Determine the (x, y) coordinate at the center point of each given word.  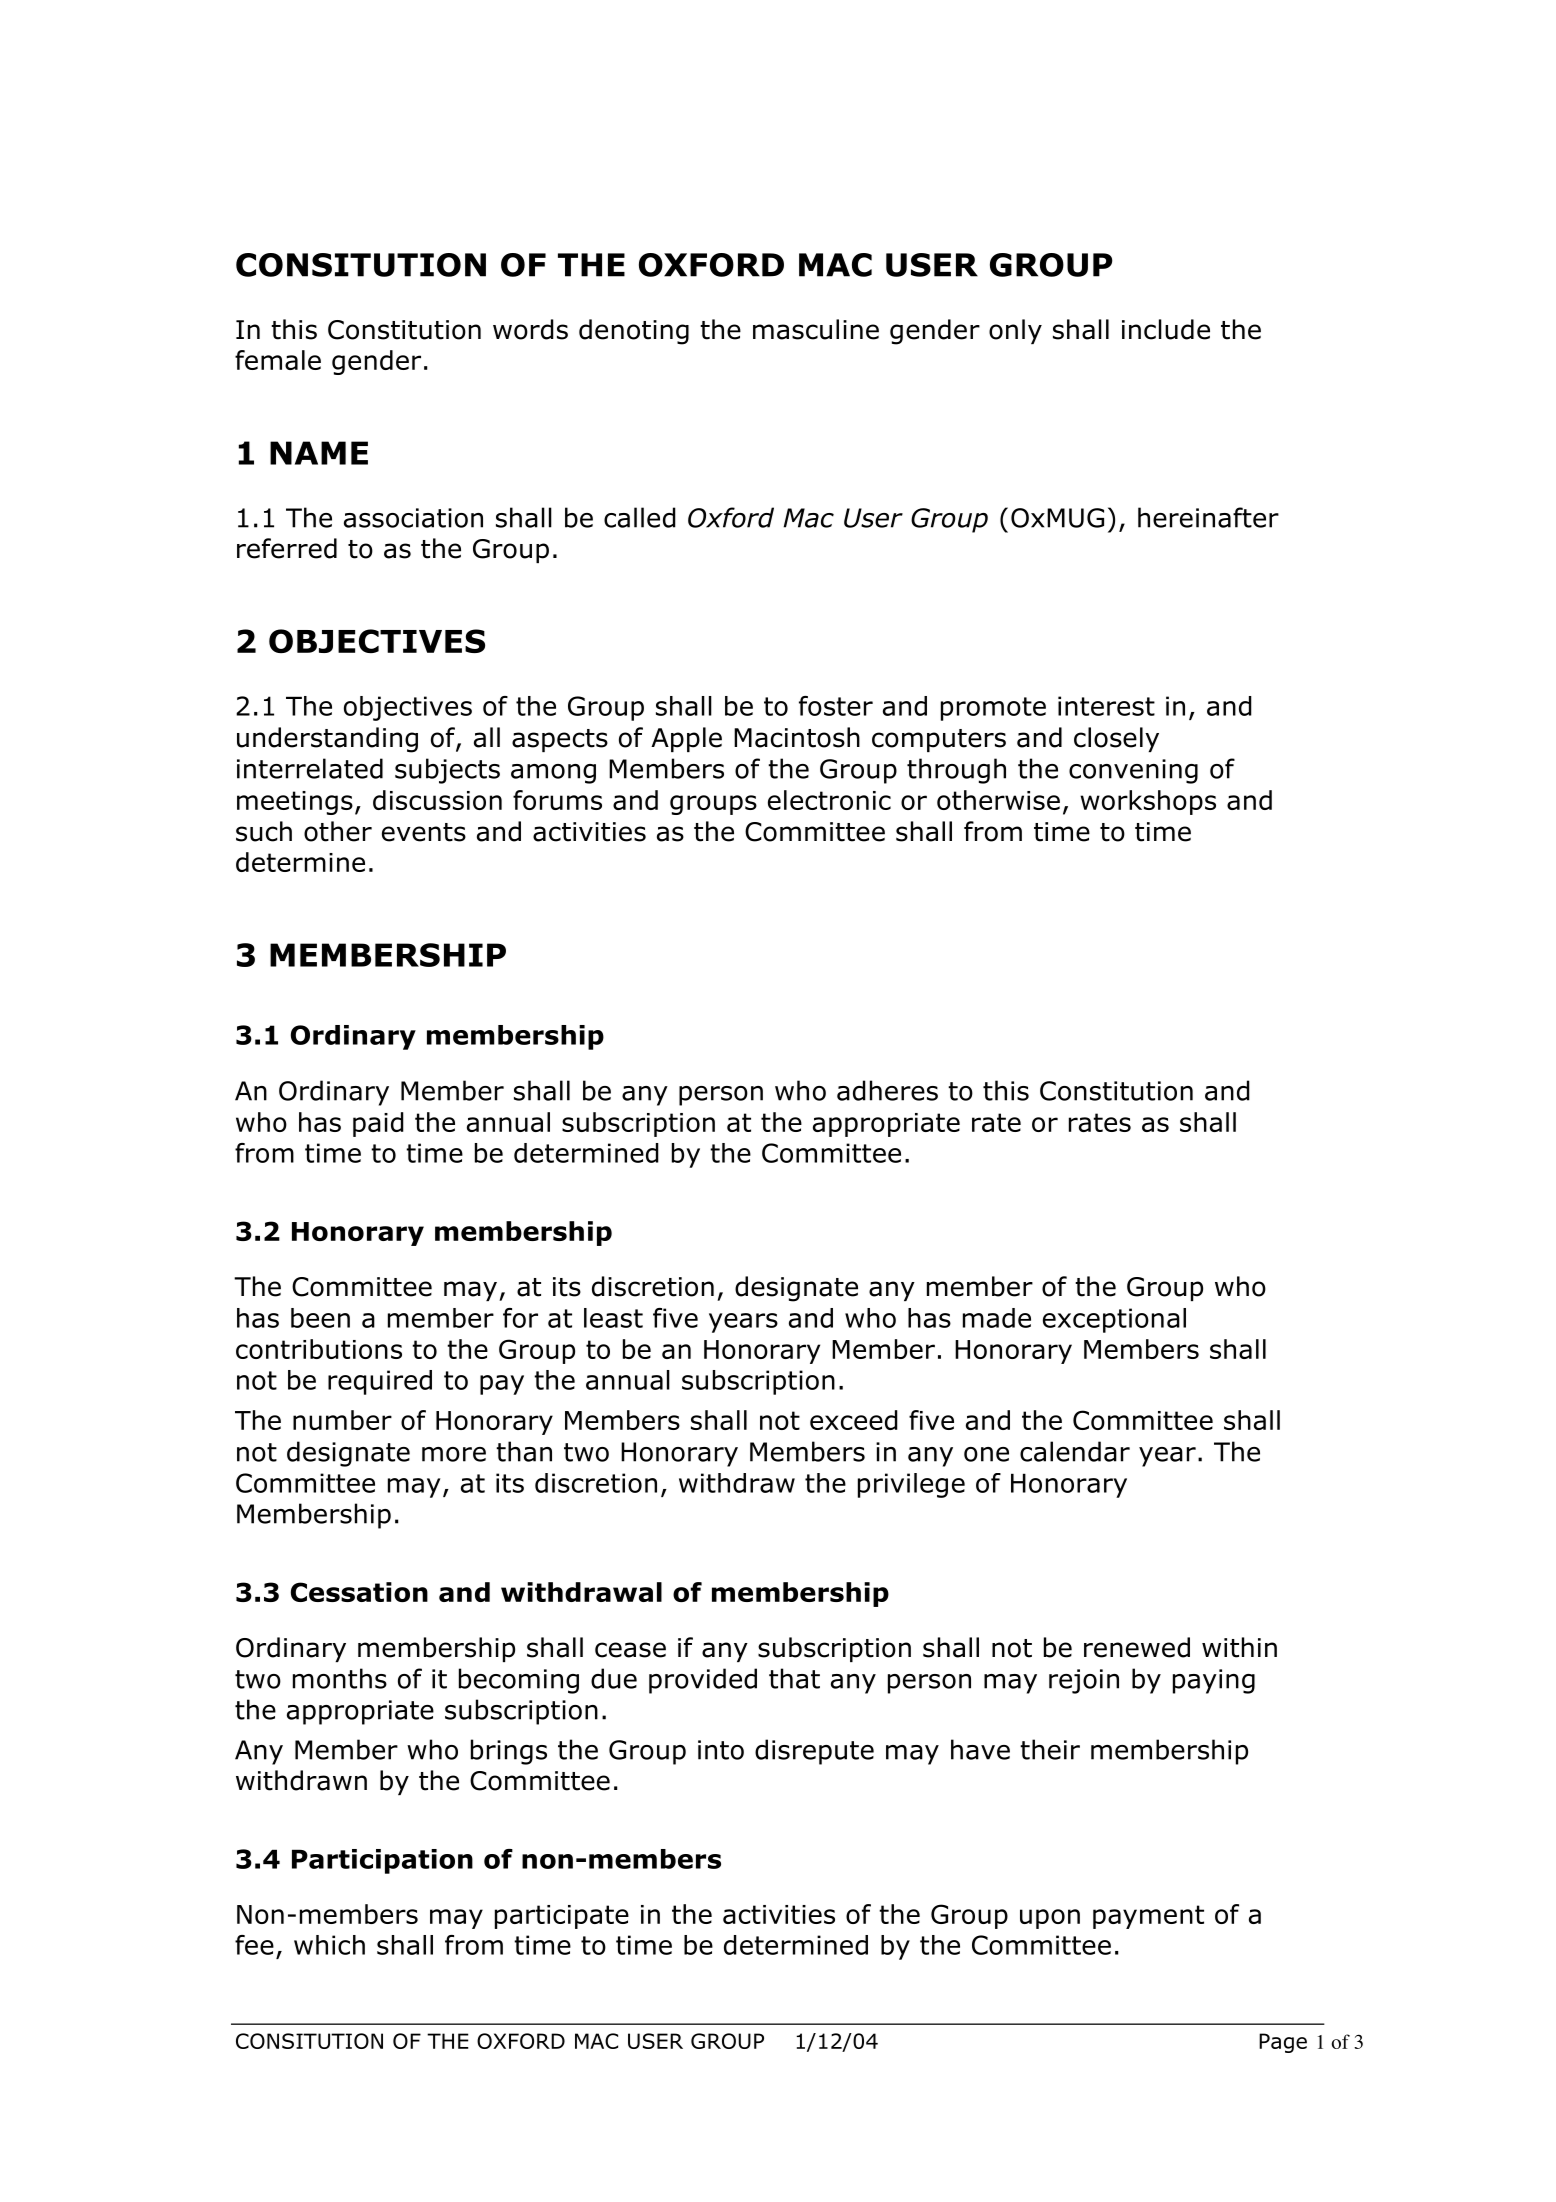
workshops (1148, 802)
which (329, 1945)
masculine (816, 329)
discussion (437, 800)
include (1166, 329)
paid (378, 1124)
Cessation (359, 1592)
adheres (887, 1090)
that (794, 1678)
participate (562, 1917)
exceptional (1114, 1320)
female (278, 360)
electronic (829, 800)
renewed (1137, 1647)
